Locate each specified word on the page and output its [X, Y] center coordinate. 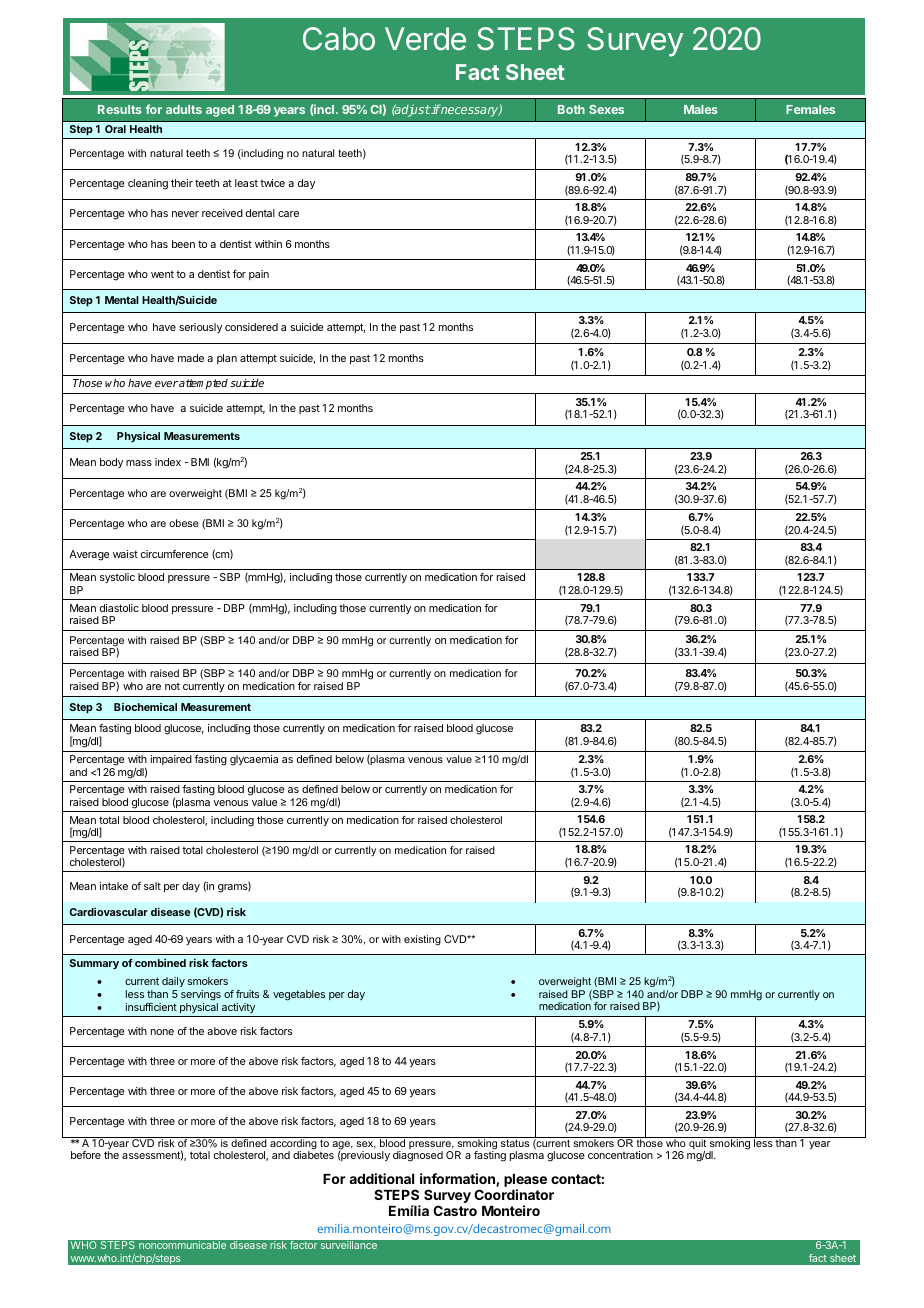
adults [184, 109]
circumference [174, 554]
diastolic [119, 608]
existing [422, 940]
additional [381, 1178]
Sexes [606, 109]
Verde [425, 38]
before [86, 1155]
